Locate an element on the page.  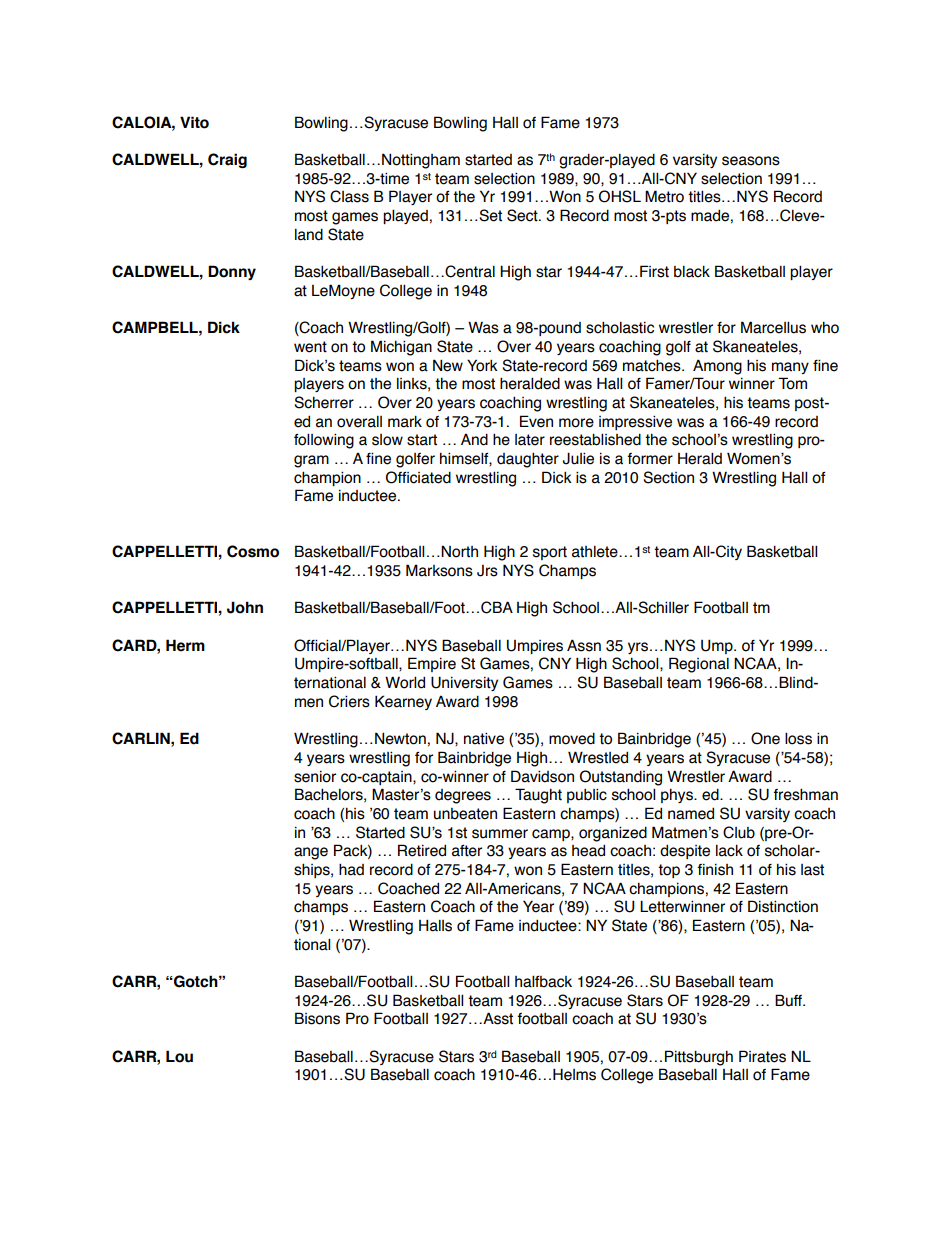
John is located at coordinates (245, 607).
